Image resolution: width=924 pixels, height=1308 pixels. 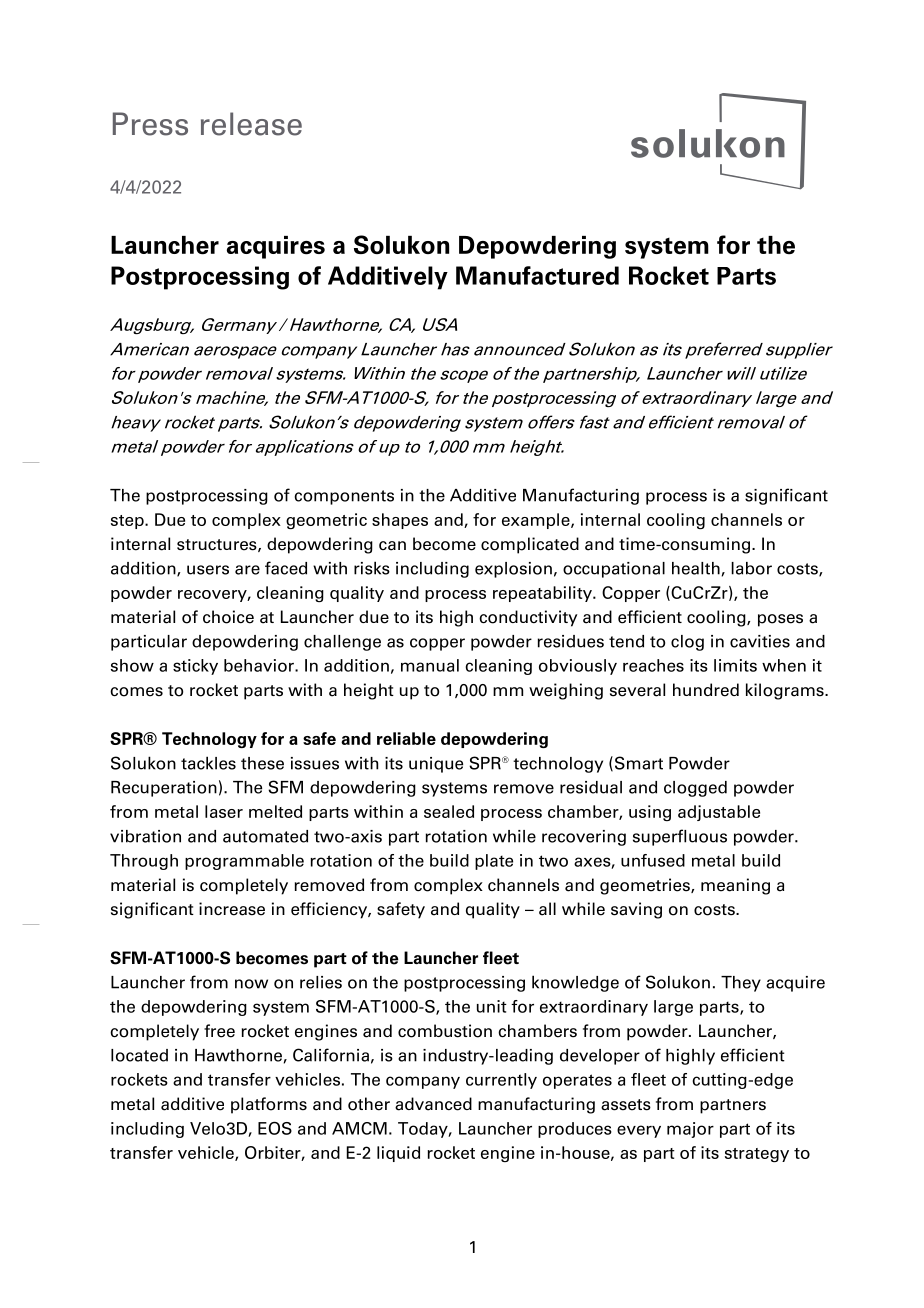 I want to click on Manufactured, so click(x=537, y=275).
